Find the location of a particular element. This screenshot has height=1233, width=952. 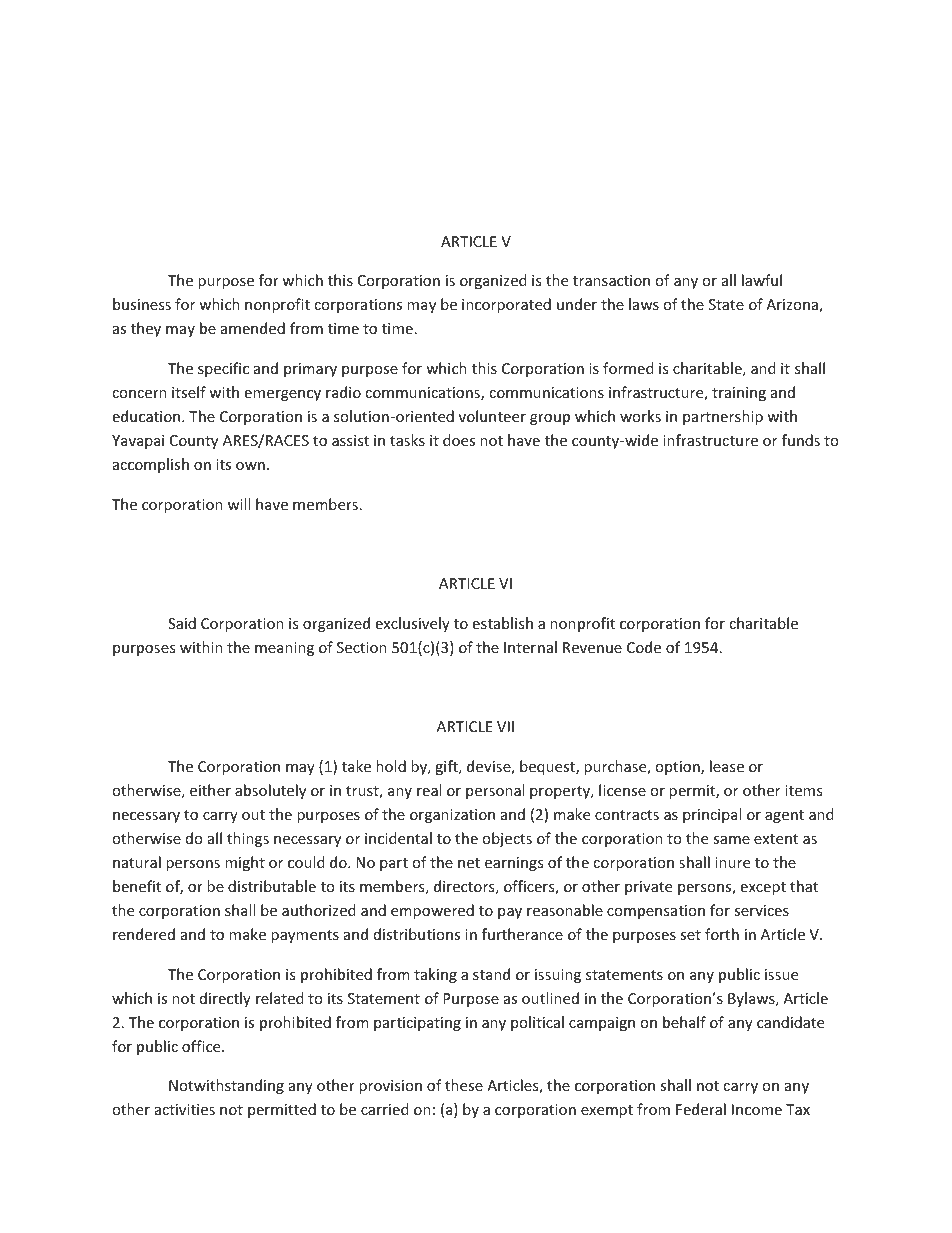

these is located at coordinates (464, 1085).
